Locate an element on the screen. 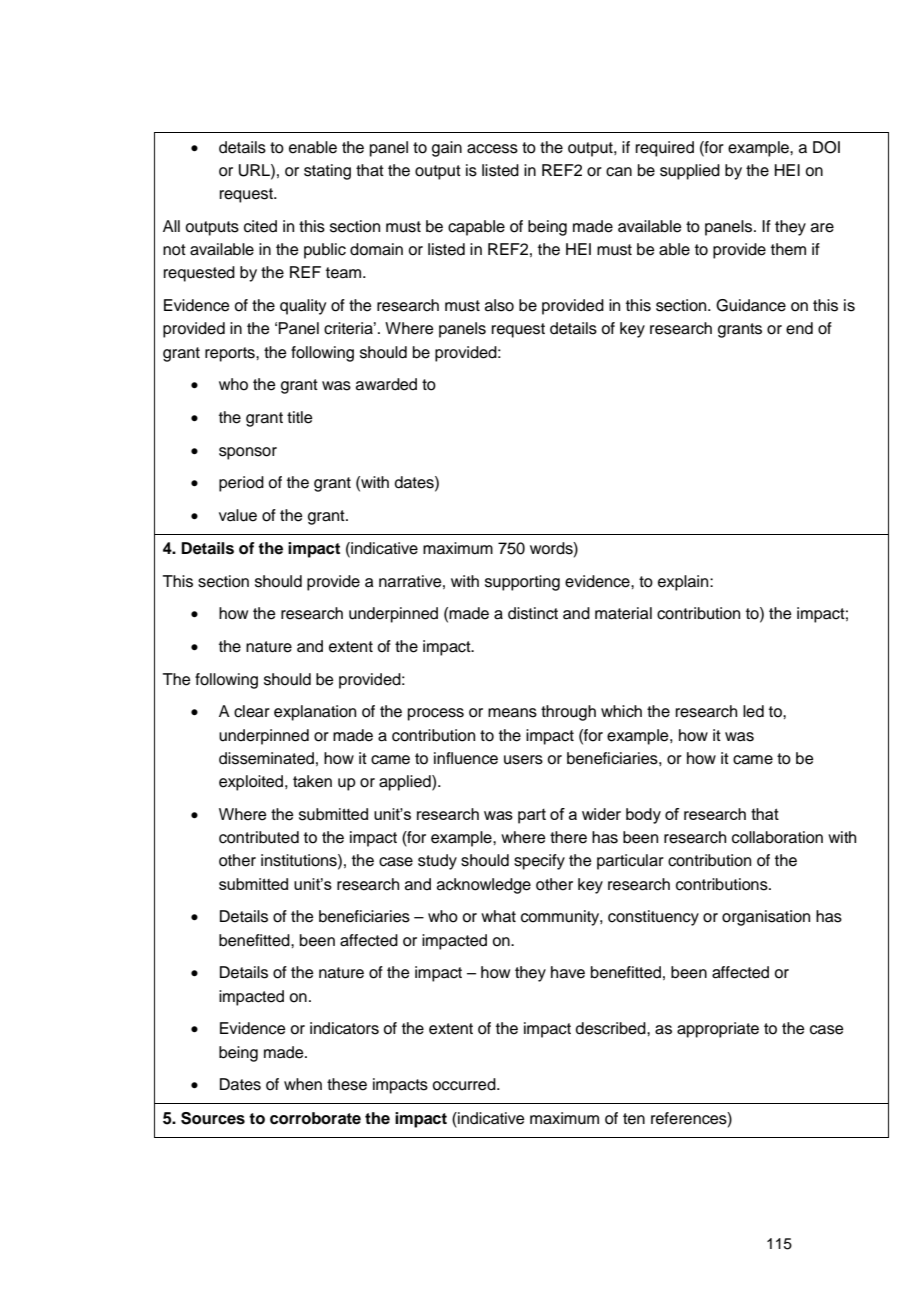 The image size is (924, 1308). clear is located at coordinates (252, 711).
